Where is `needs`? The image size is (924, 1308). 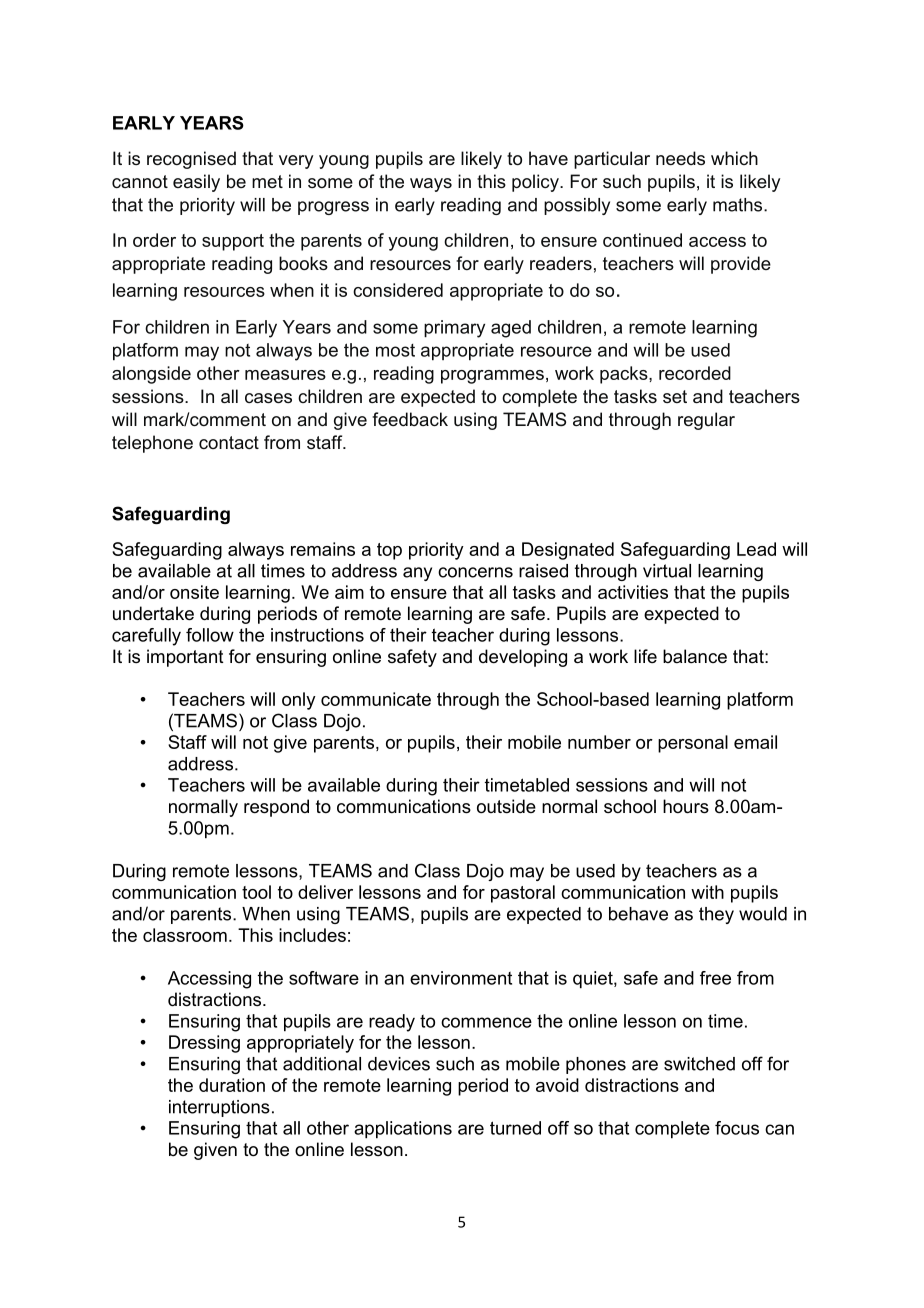
needs is located at coordinates (680, 158).
